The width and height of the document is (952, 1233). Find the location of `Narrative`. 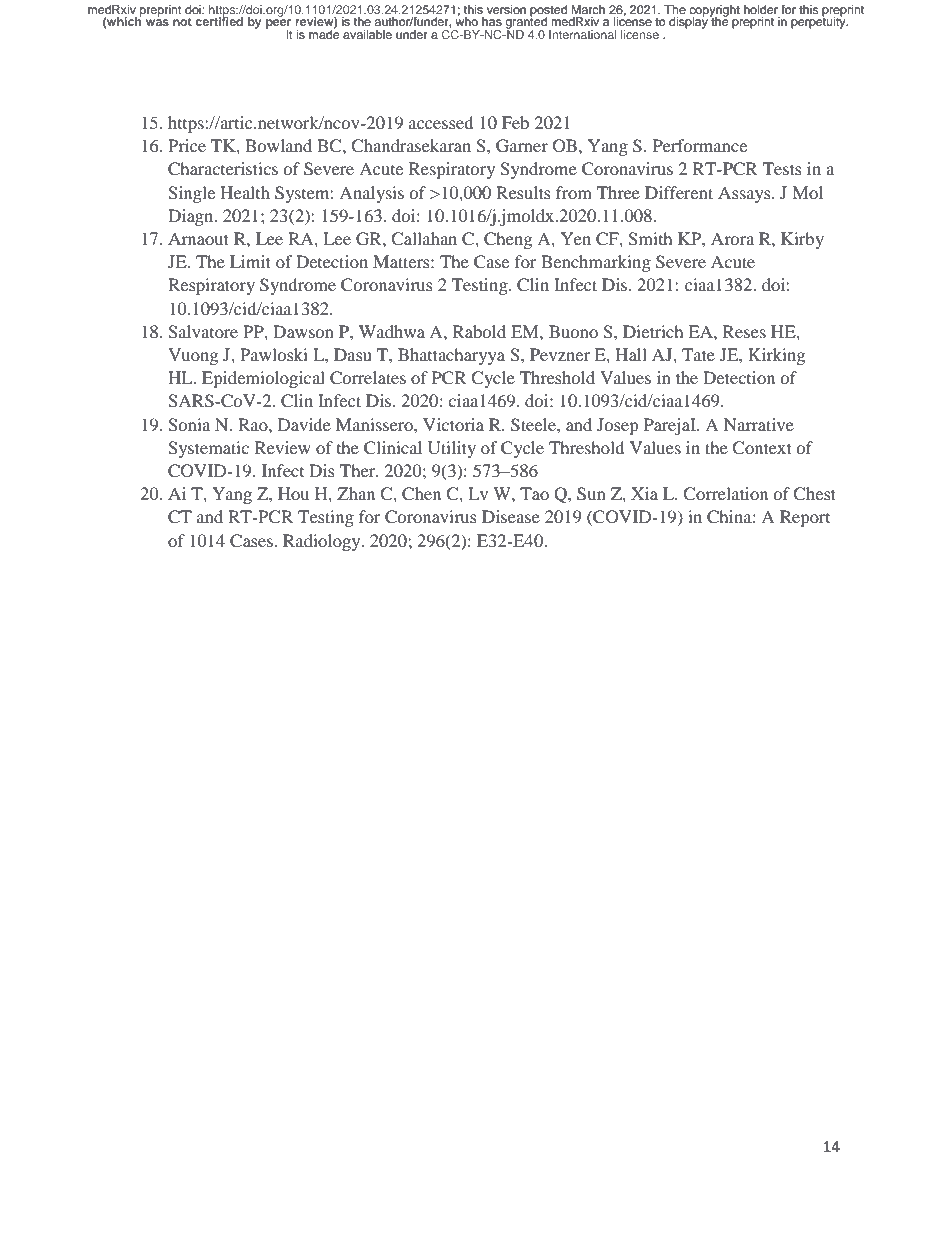

Narrative is located at coordinates (759, 424).
